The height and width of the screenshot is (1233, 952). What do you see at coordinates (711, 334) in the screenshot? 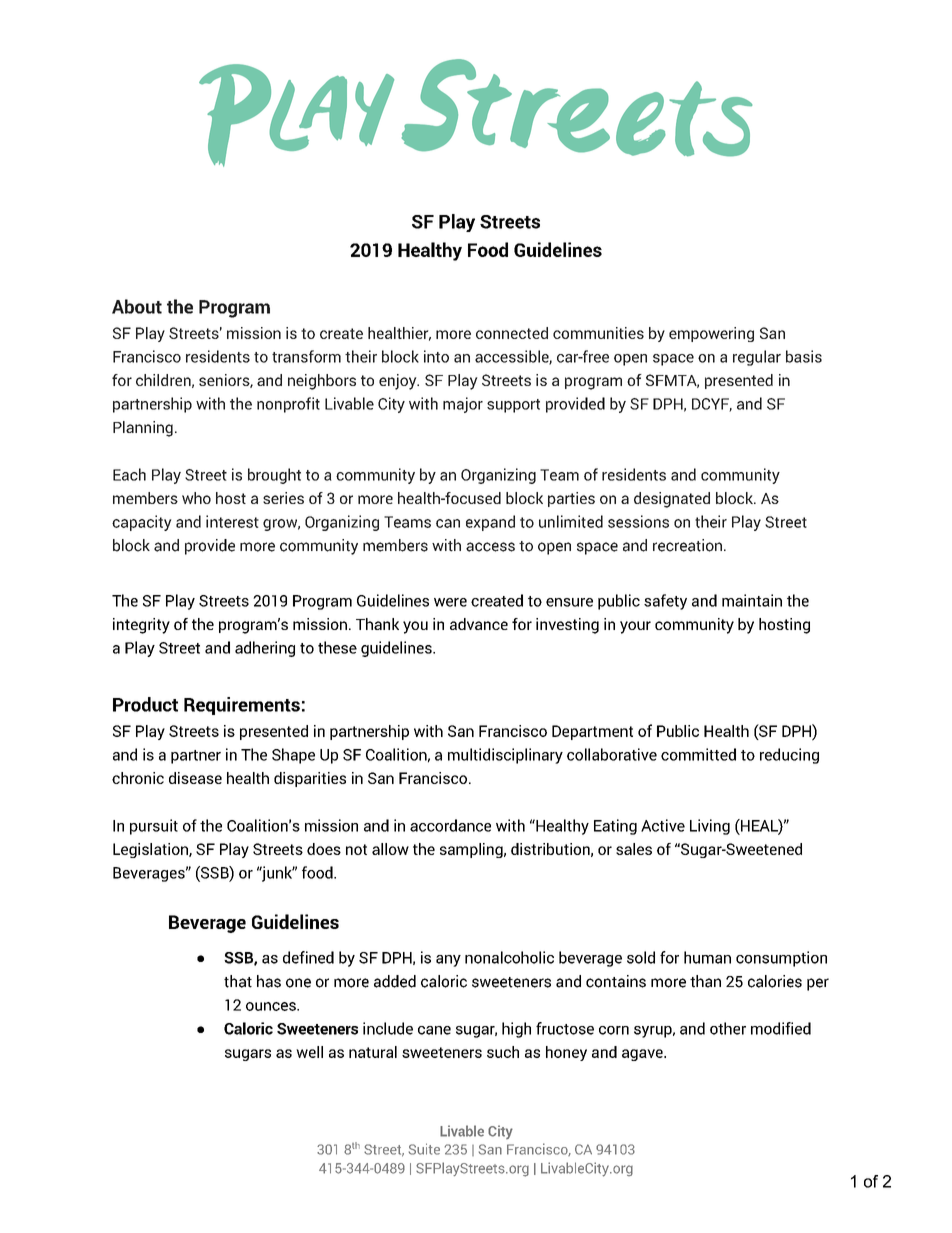
I see `empowering` at bounding box center [711, 334].
